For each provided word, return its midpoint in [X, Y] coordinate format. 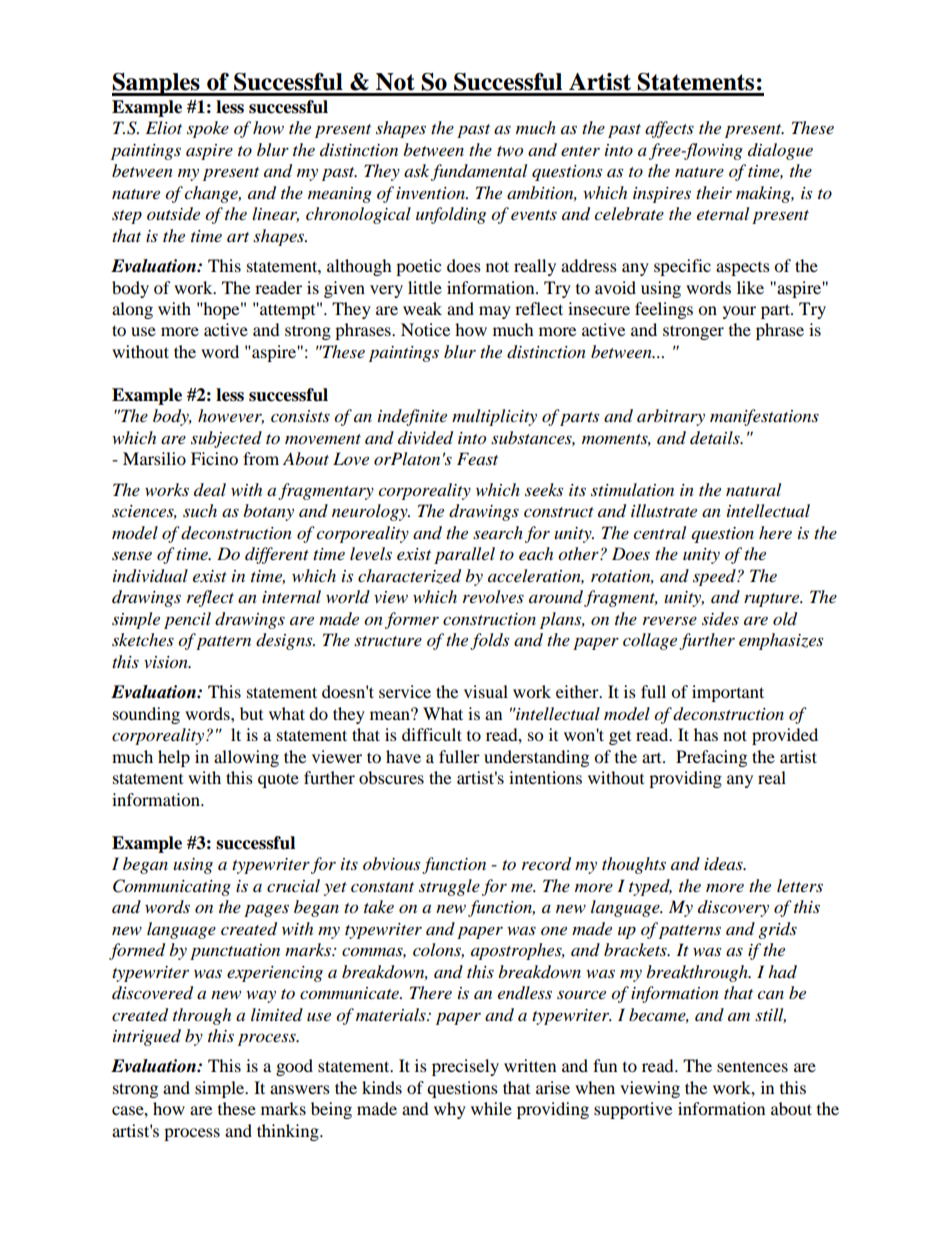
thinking [289, 1132]
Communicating [172, 887]
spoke [208, 129]
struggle [449, 887]
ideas [724, 864]
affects [669, 129]
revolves [493, 596]
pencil [187, 620]
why [450, 1110]
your [739, 312]
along [132, 310]
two [510, 151]
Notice [425, 329]
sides [720, 619]
